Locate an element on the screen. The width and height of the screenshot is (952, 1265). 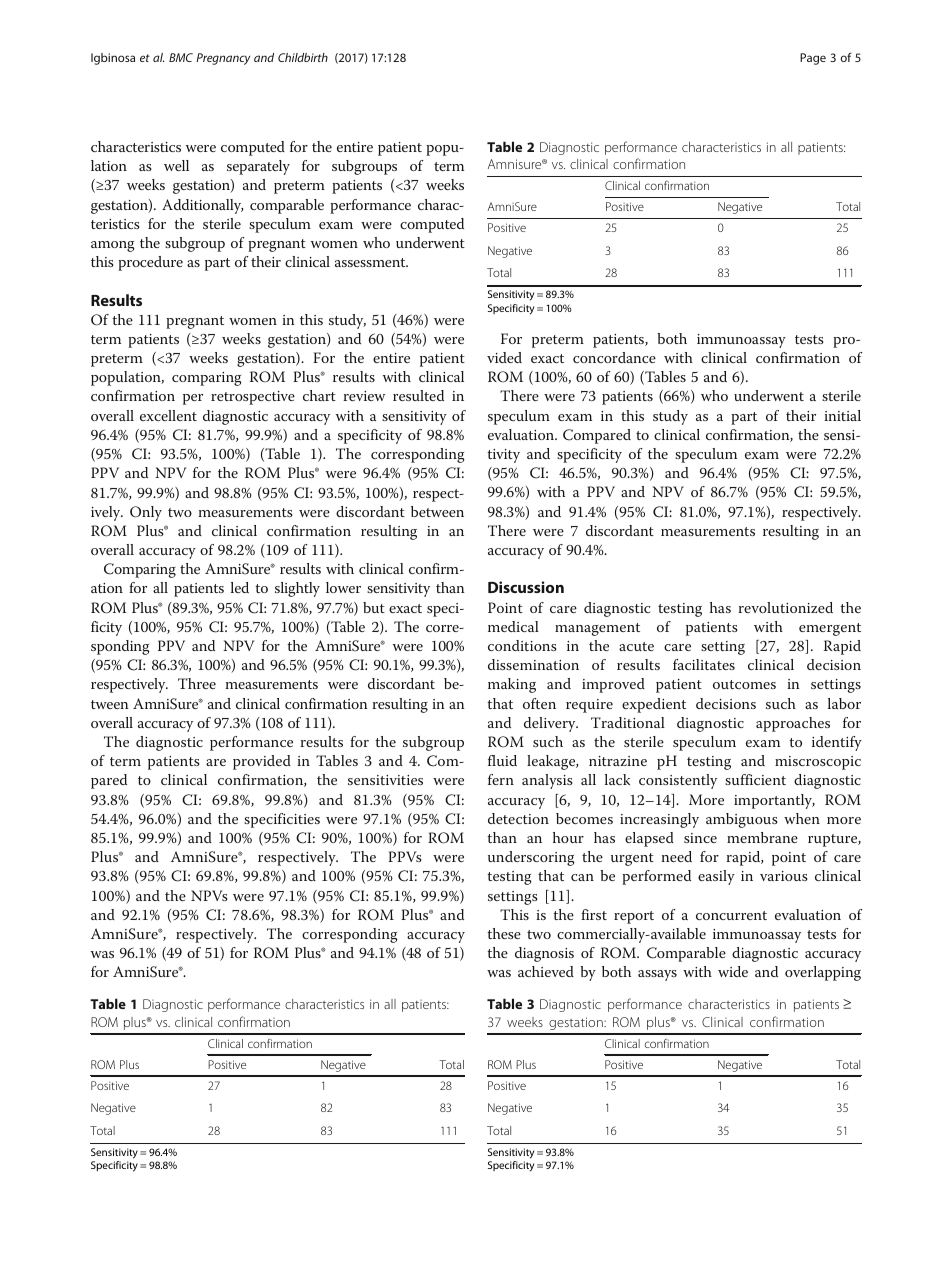
approaches is located at coordinates (793, 724).
